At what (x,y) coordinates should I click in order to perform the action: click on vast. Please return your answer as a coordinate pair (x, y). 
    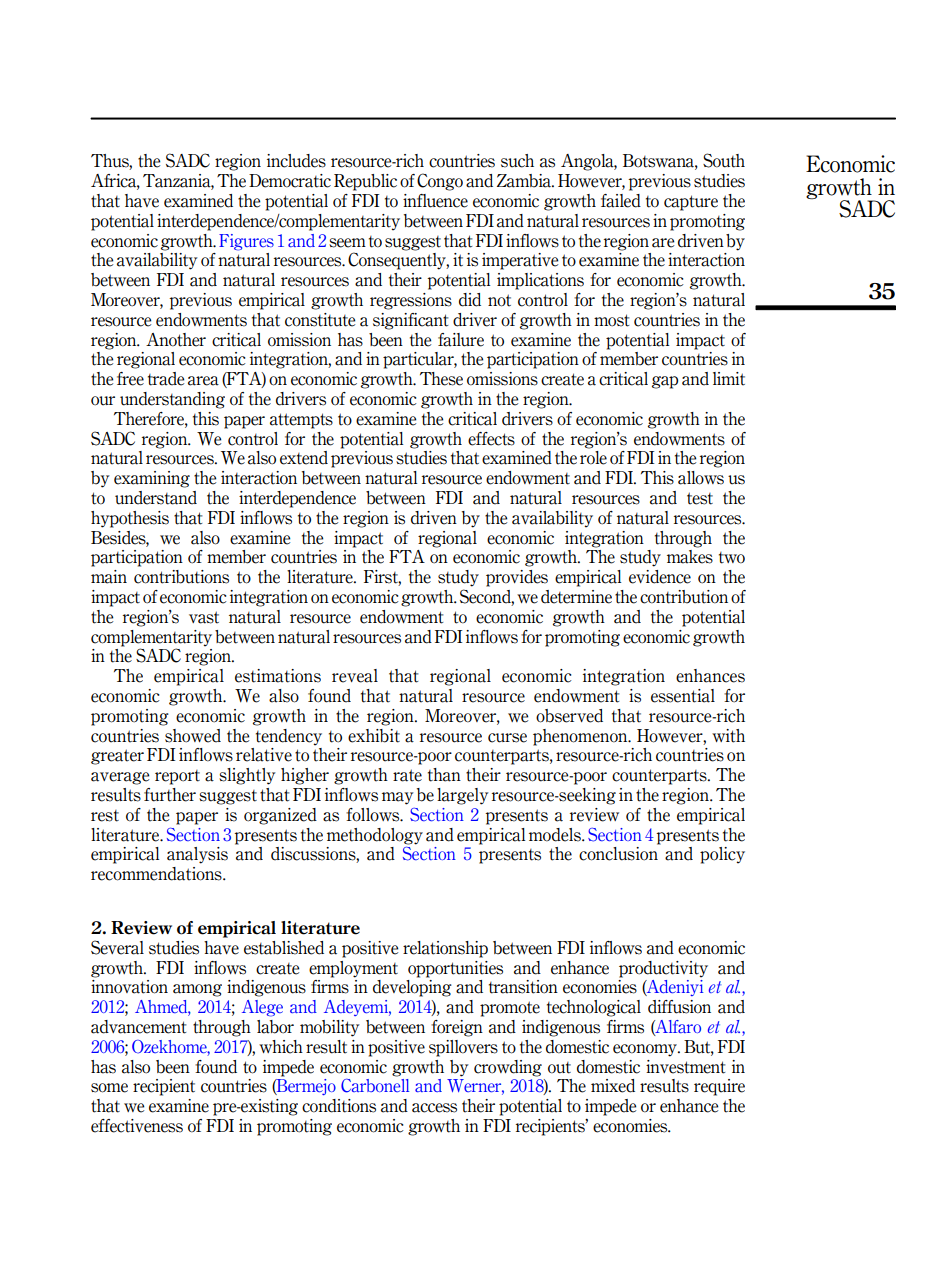
    Looking at the image, I should click on (204, 617).
